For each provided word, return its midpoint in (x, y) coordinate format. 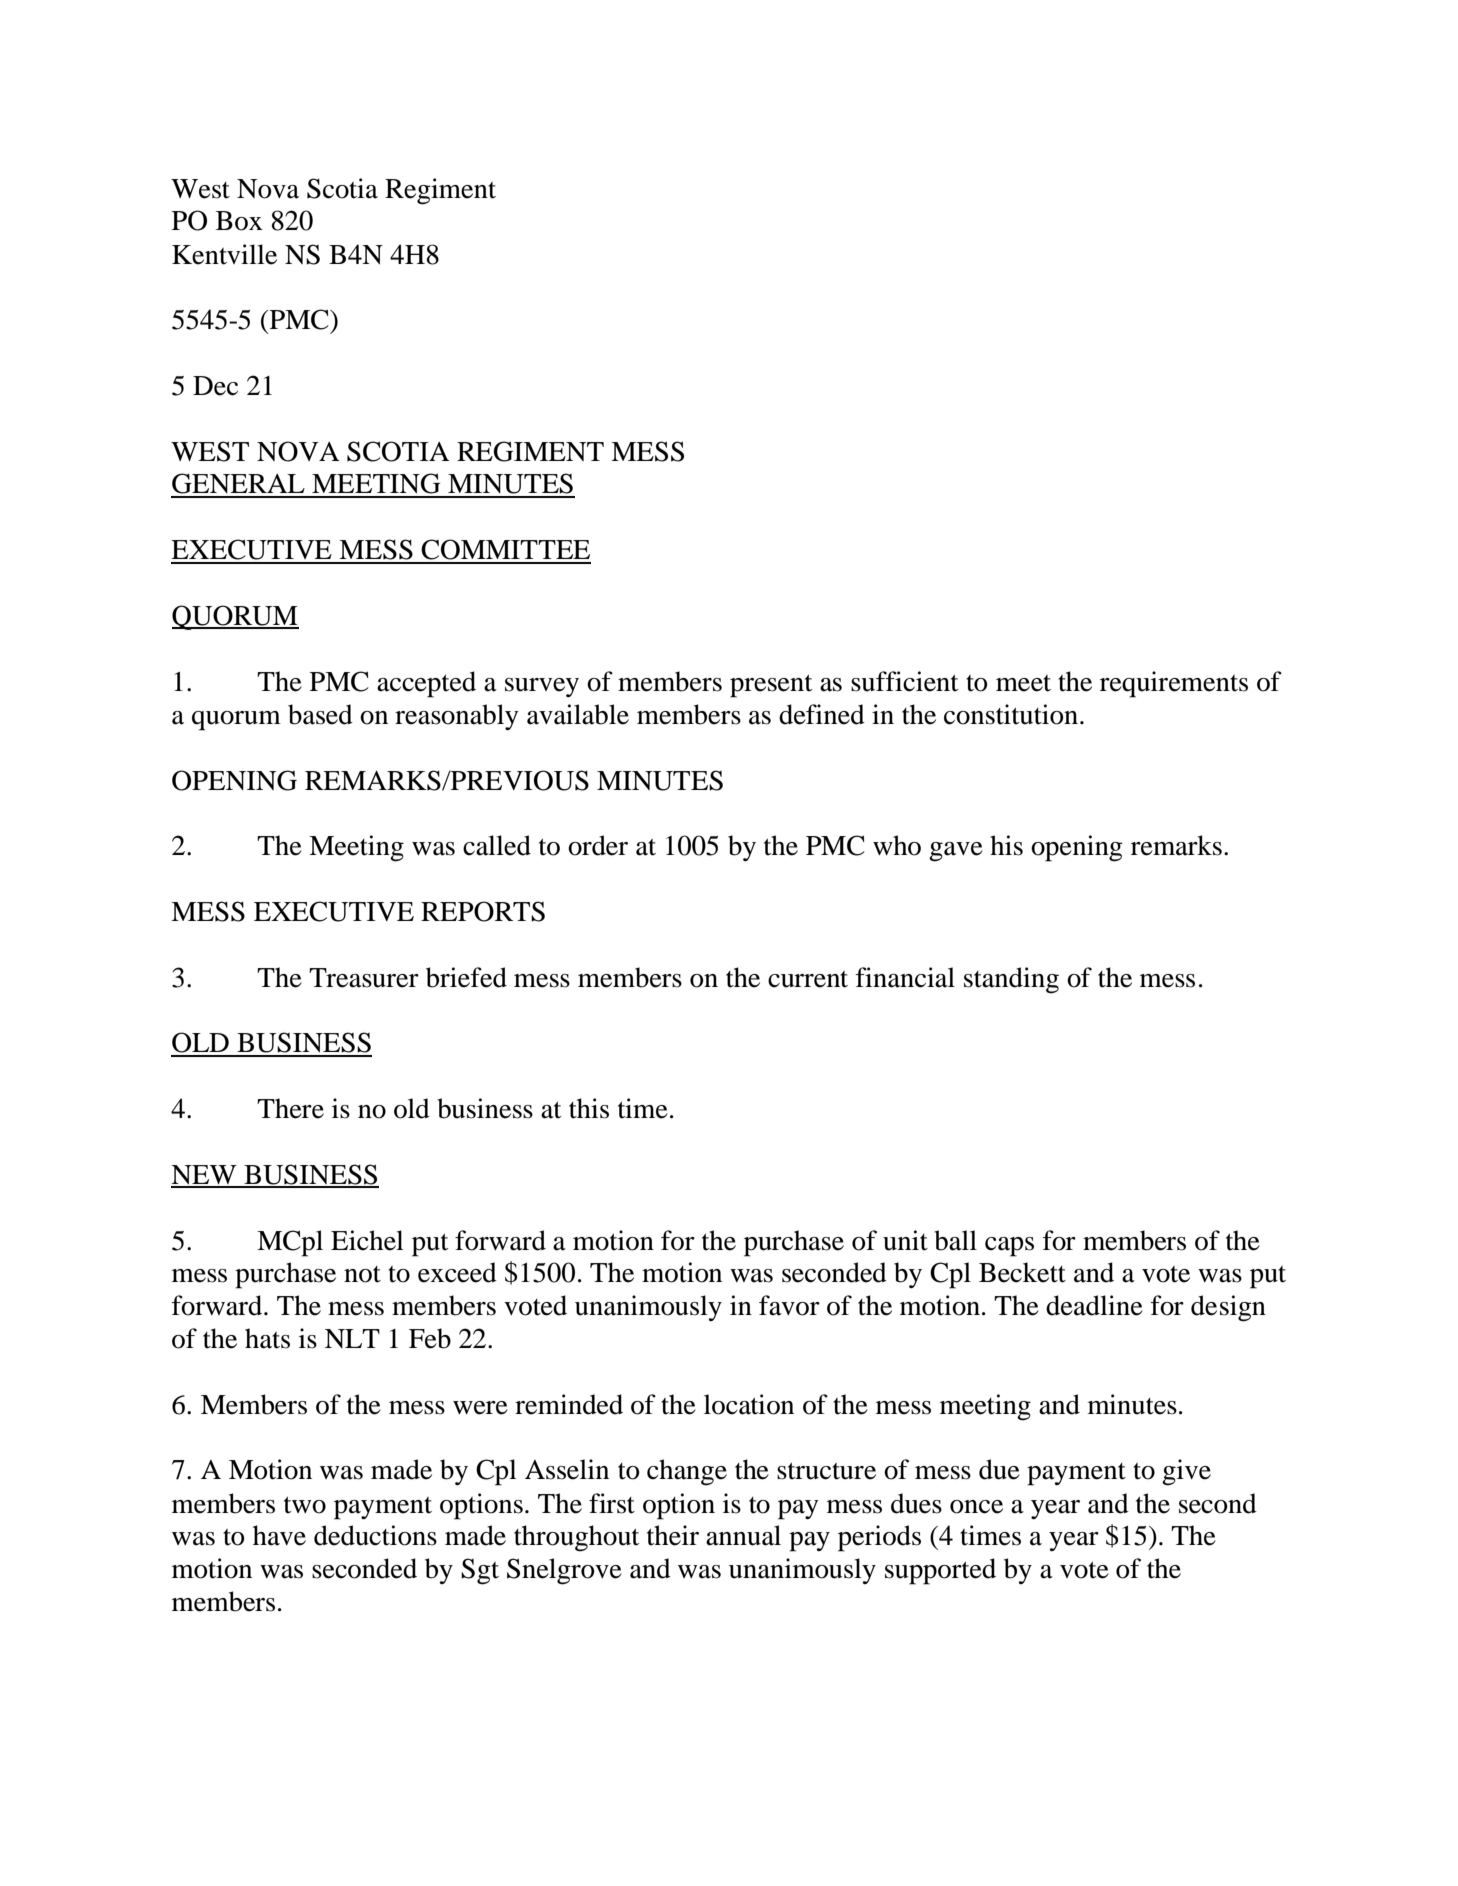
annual (743, 1535)
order (598, 845)
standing (1011, 980)
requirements (1174, 684)
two (305, 1505)
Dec (215, 386)
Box (239, 221)
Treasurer (364, 978)
